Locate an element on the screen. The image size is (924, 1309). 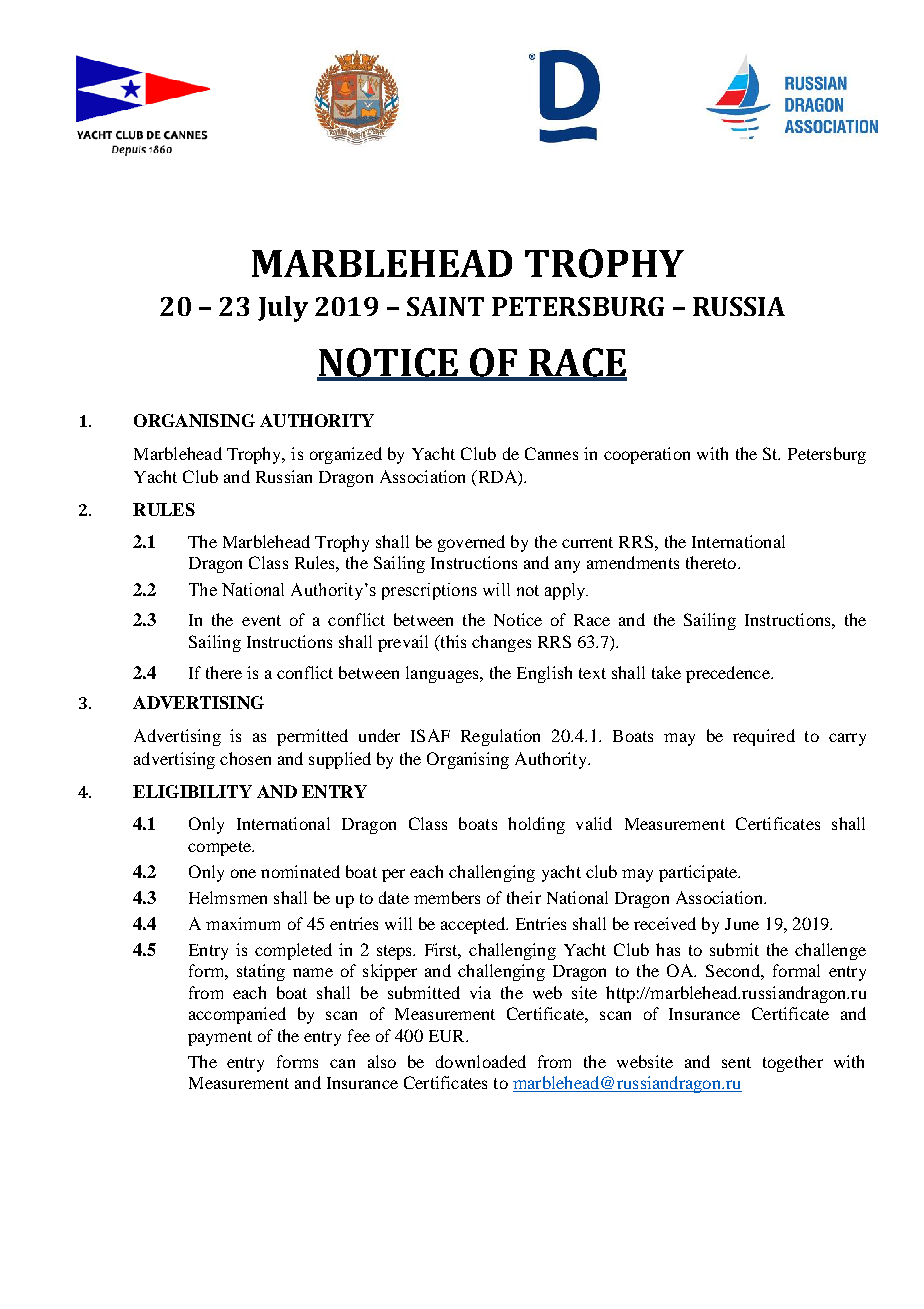
required is located at coordinates (764, 737).
